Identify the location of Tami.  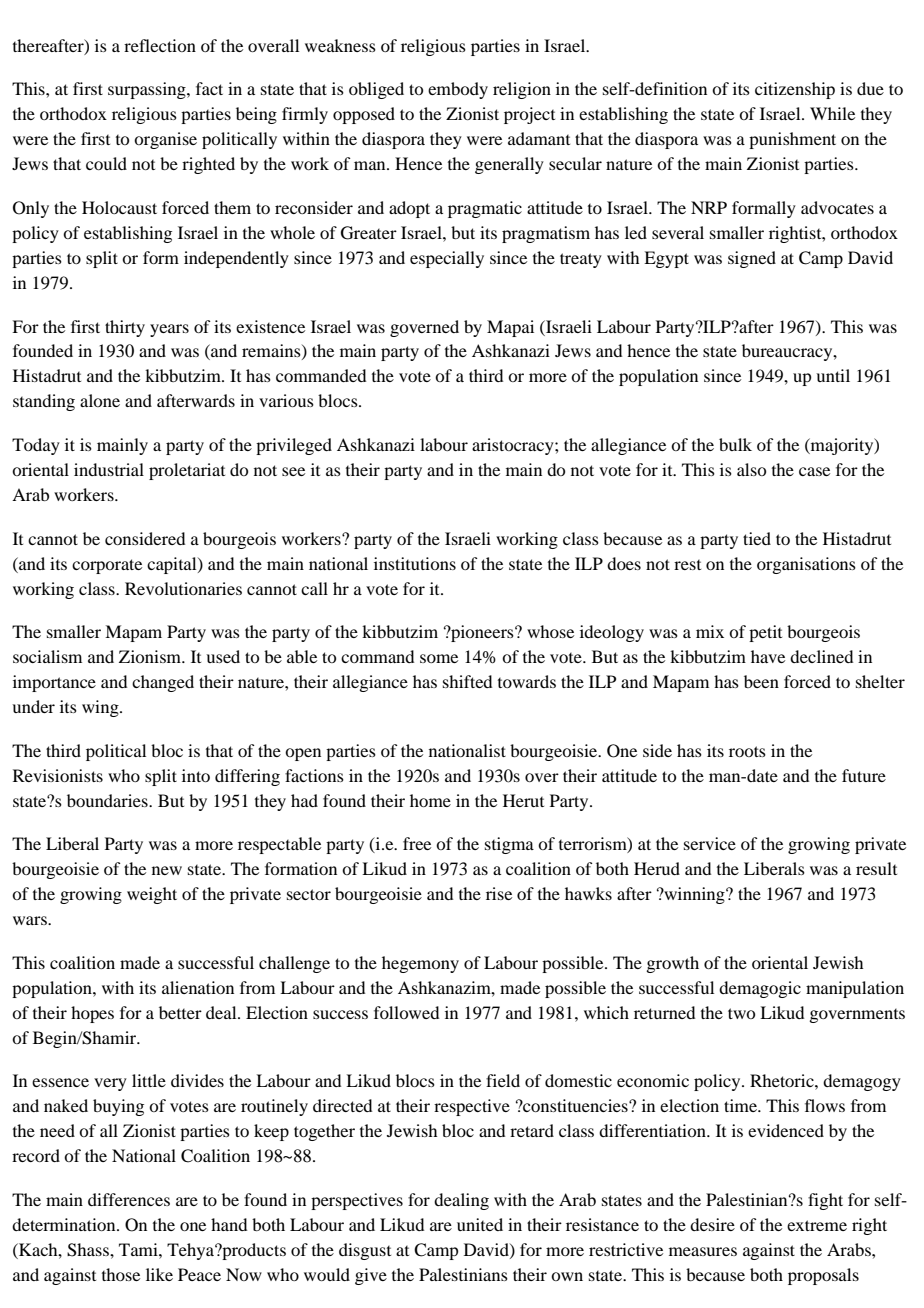
(139, 1249).
